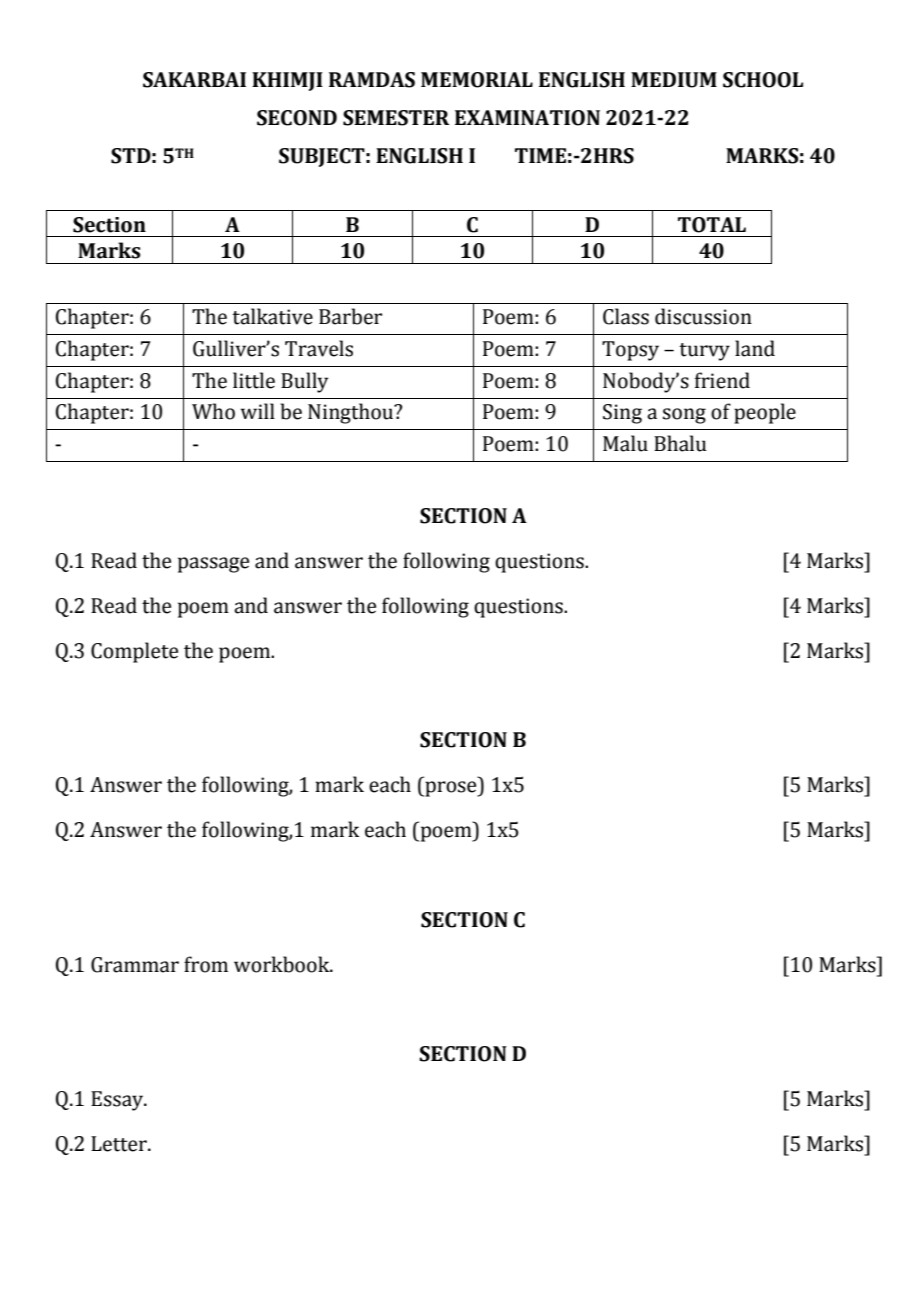 This page has height=1308, width=924. I want to click on from, so click(206, 964).
